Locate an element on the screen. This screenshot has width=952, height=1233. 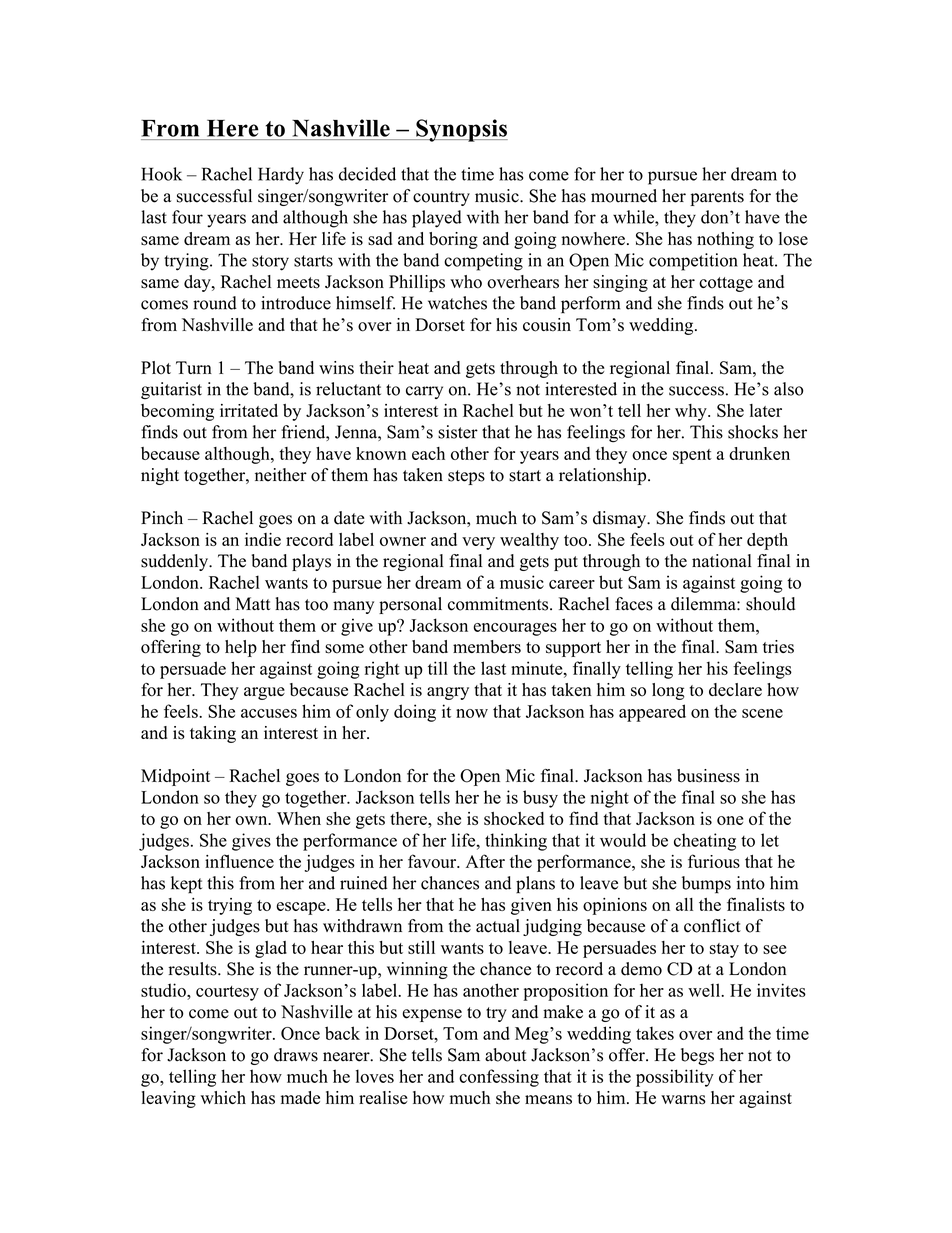
Hardy is located at coordinates (281, 176).
